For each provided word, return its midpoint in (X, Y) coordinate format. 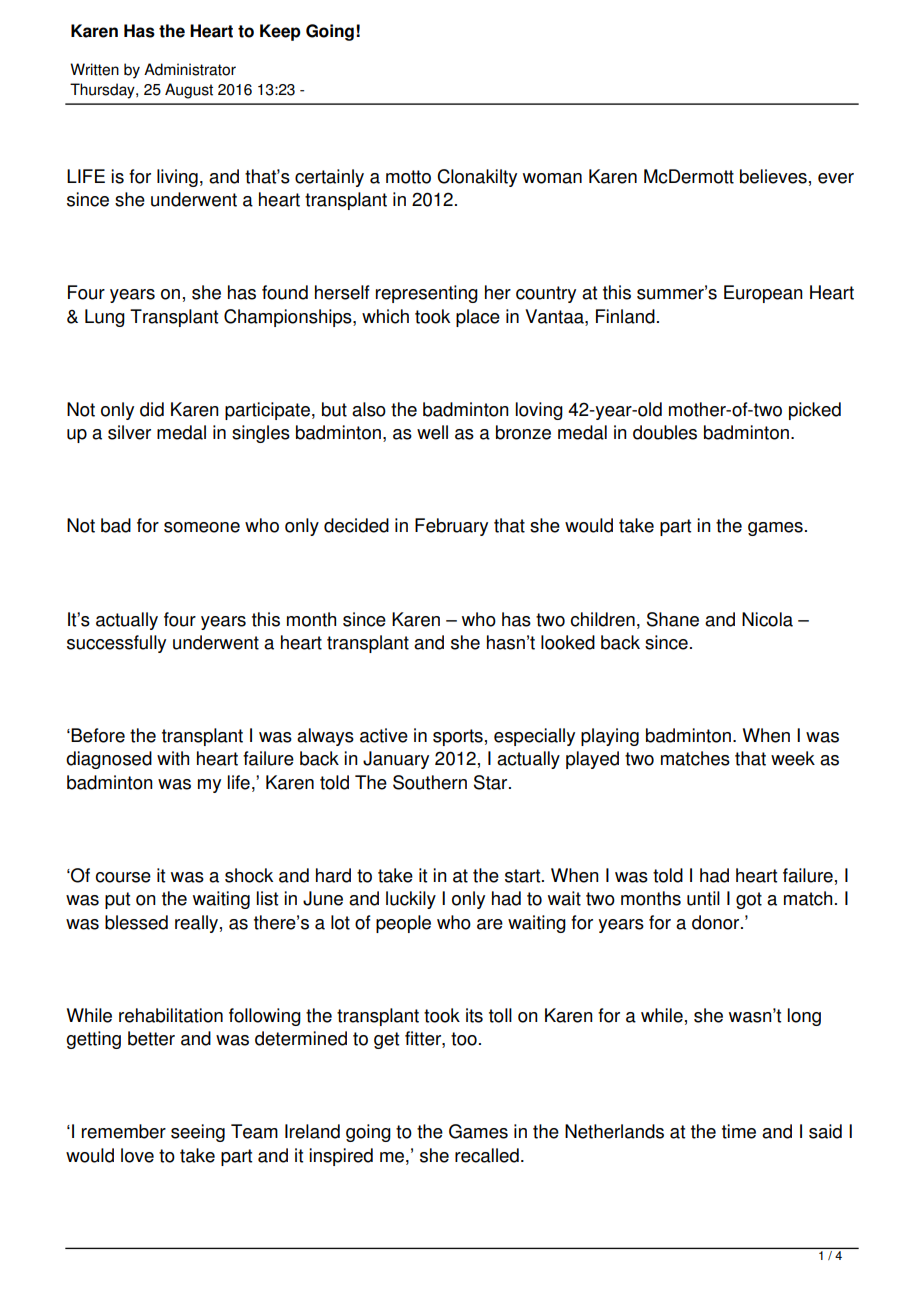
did (152, 409)
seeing (198, 1133)
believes (773, 176)
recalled (487, 1155)
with (173, 758)
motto (408, 177)
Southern (430, 782)
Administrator (190, 69)
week (793, 758)
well (432, 432)
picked (815, 411)
